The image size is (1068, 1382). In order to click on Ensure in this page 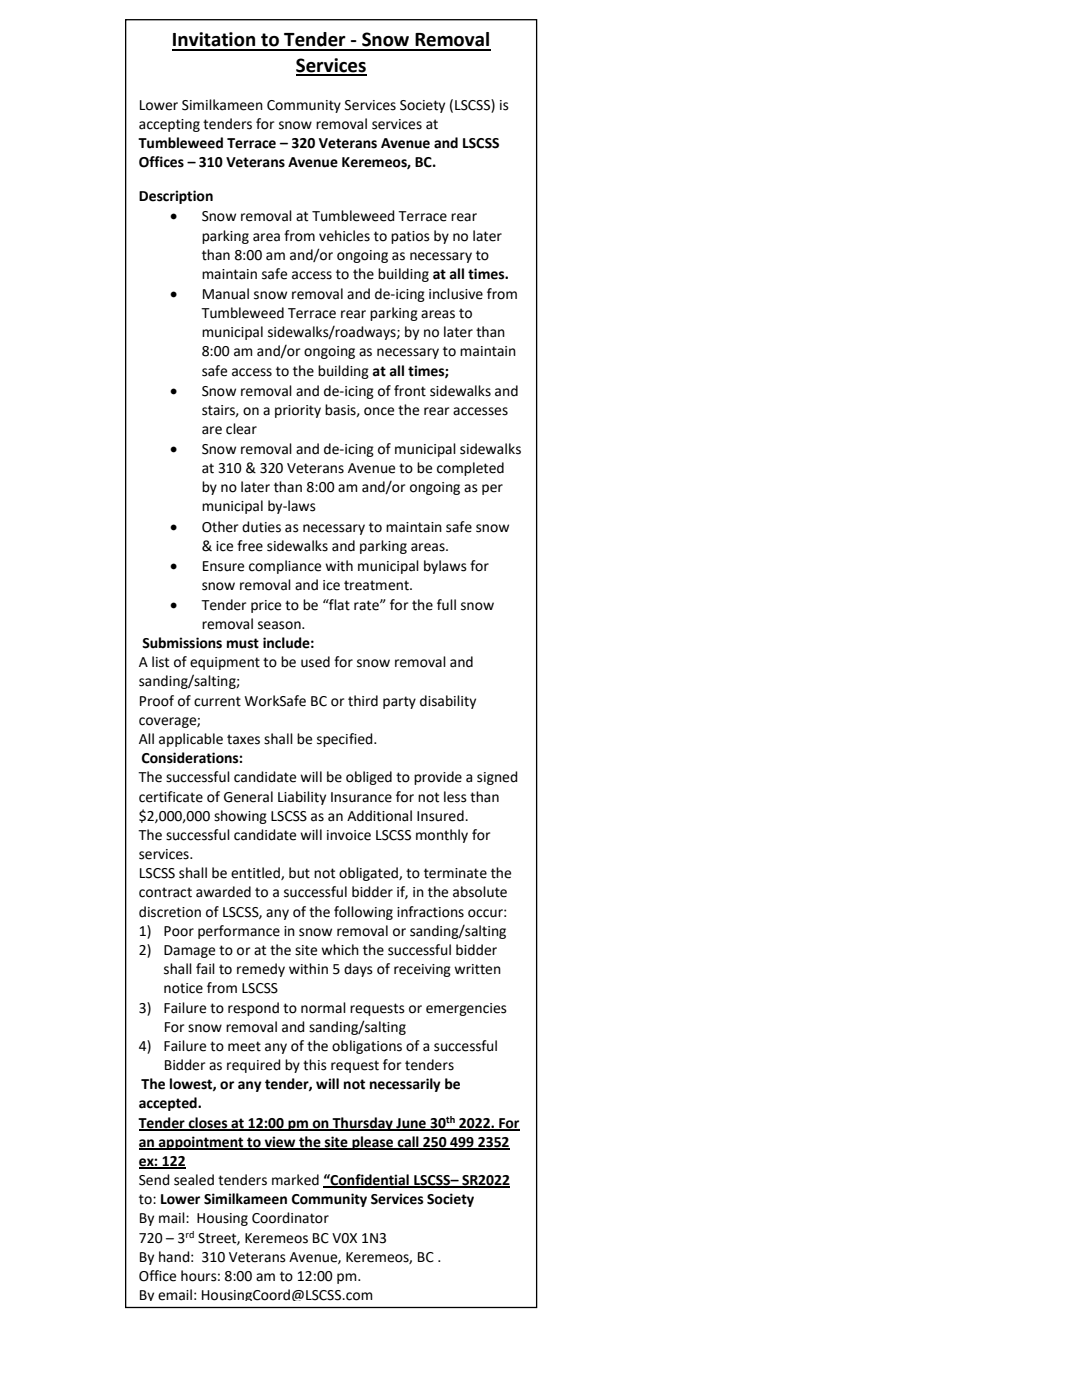, I will do `click(223, 566)`.
